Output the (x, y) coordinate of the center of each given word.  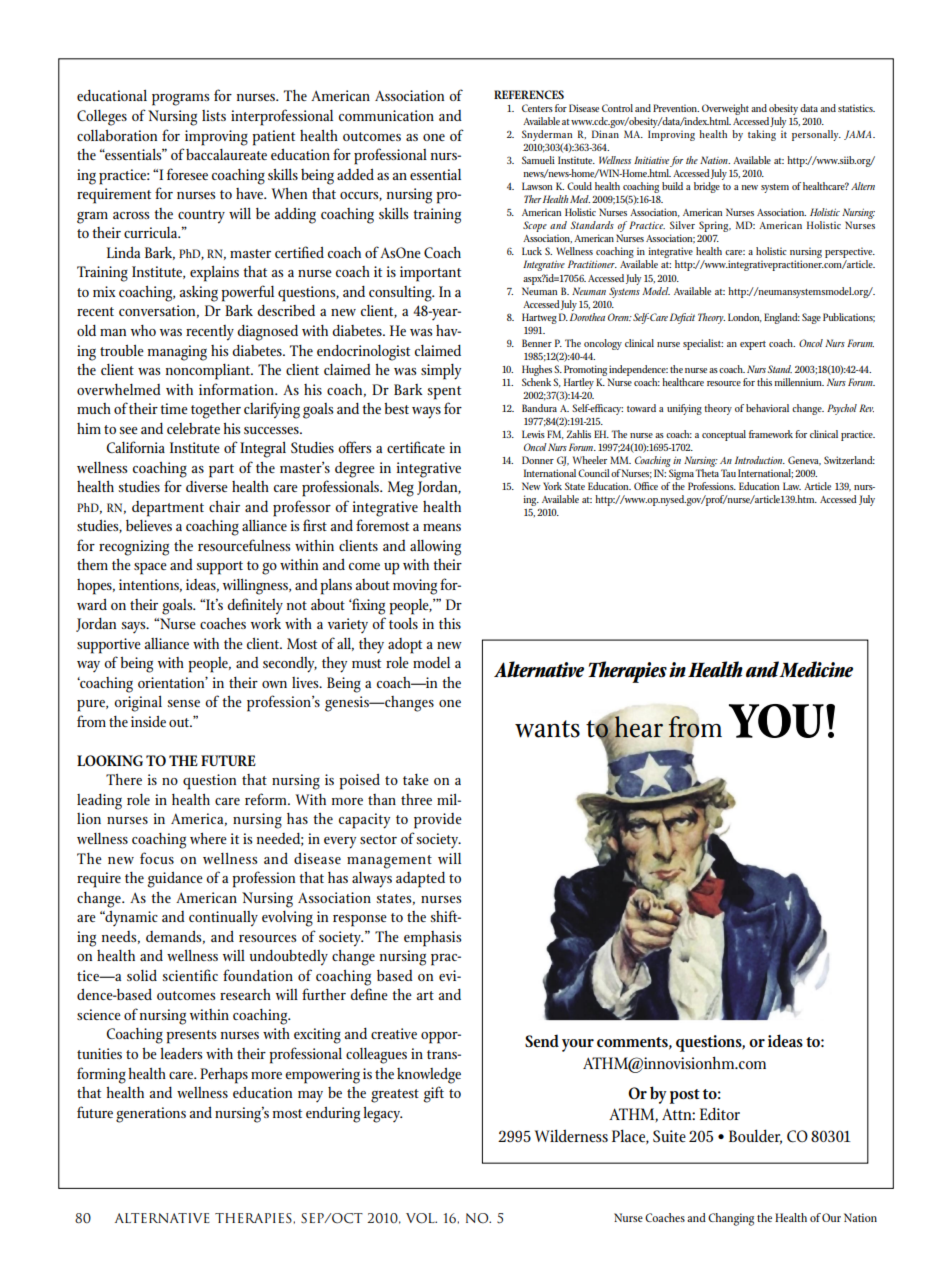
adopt (405, 646)
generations (151, 1115)
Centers (537, 108)
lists (214, 115)
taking (762, 135)
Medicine (816, 669)
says (134, 627)
